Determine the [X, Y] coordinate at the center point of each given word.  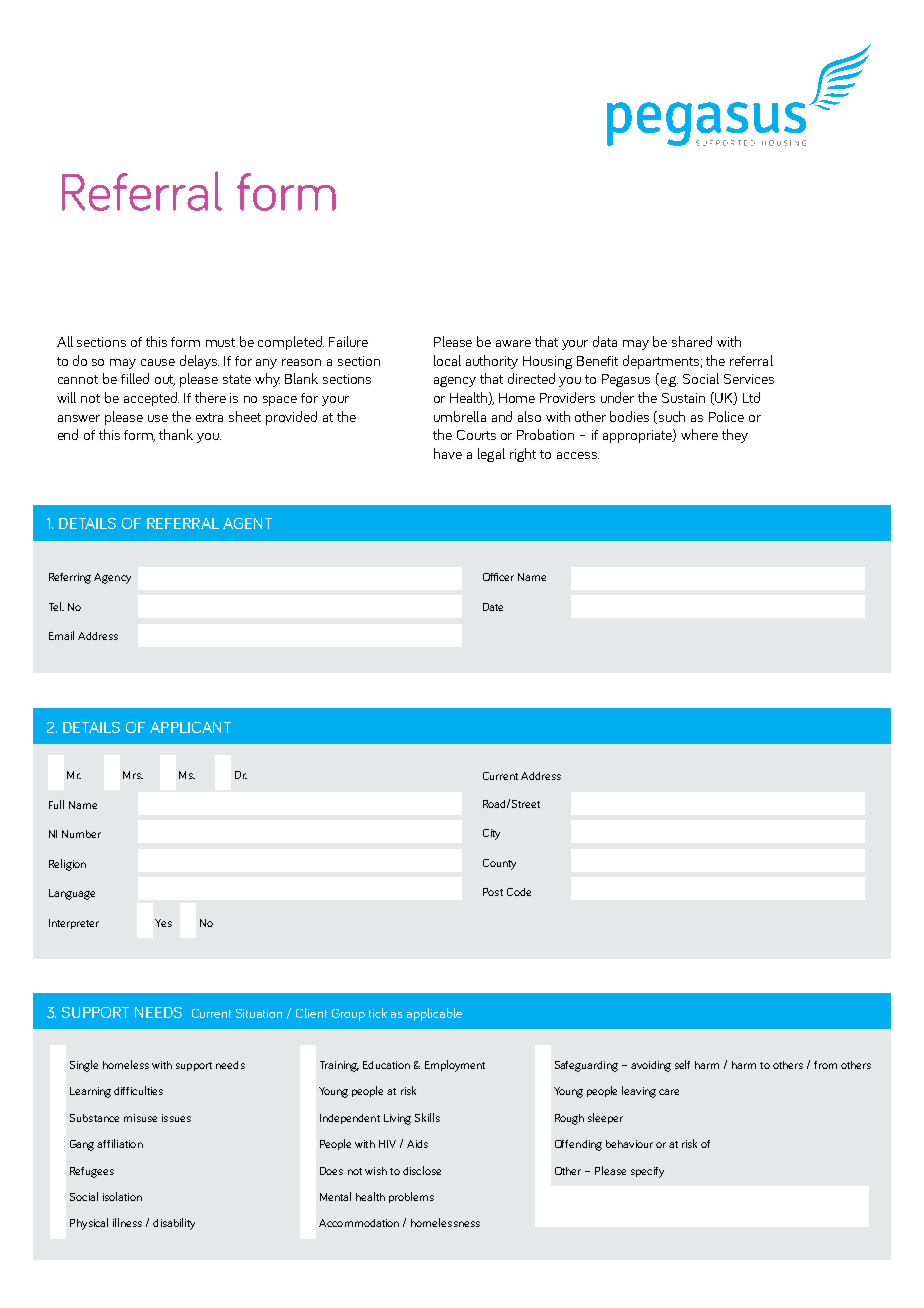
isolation [122, 1196]
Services [749, 379]
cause [158, 362]
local [447, 360]
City [491, 834]
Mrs [133, 775]
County [499, 864]
